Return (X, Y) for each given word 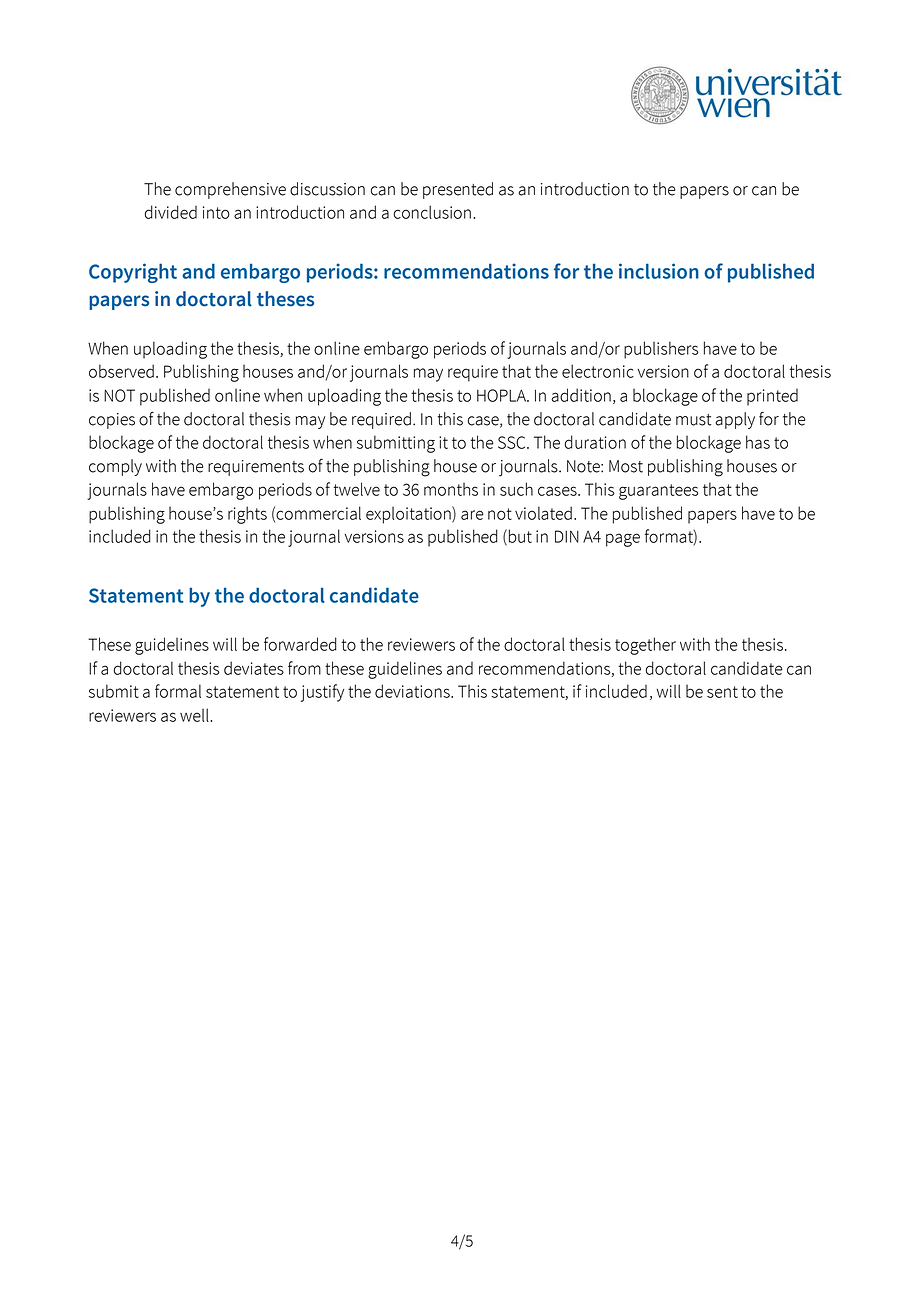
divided (170, 212)
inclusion (659, 271)
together (645, 646)
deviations (413, 691)
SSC (513, 442)
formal (178, 691)
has (758, 442)
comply (115, 467)
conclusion (432, 212)
